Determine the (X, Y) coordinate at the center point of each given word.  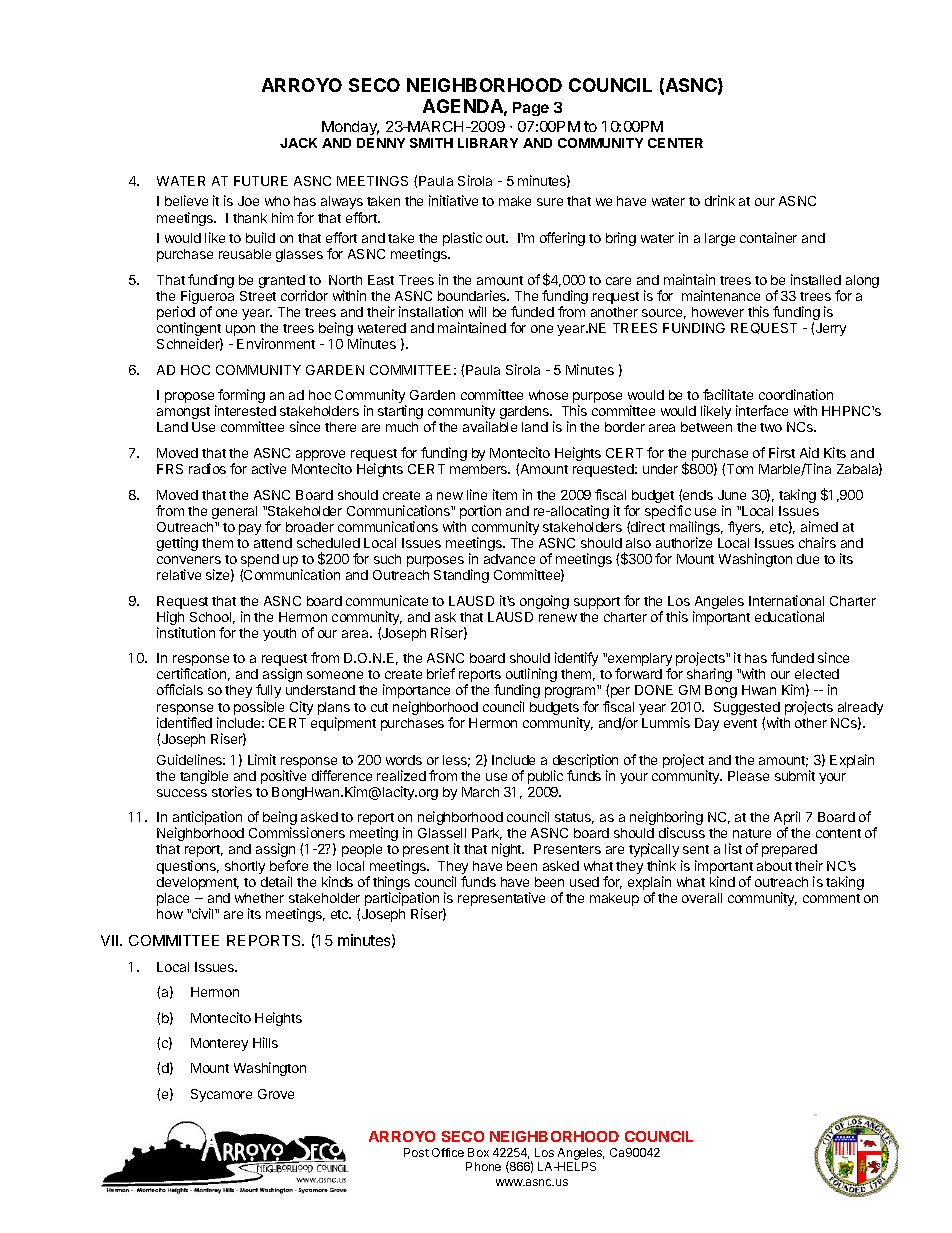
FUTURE (261, 181)
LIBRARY (488, 143)
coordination (796, 394)
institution (186, 632)
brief (441, 673)
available (490, 426)
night (508, 850)
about (774, 866)
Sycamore (221, 1095)
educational (789, 616)
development (198, 883)
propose (190, 399)
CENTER (675, 143)
